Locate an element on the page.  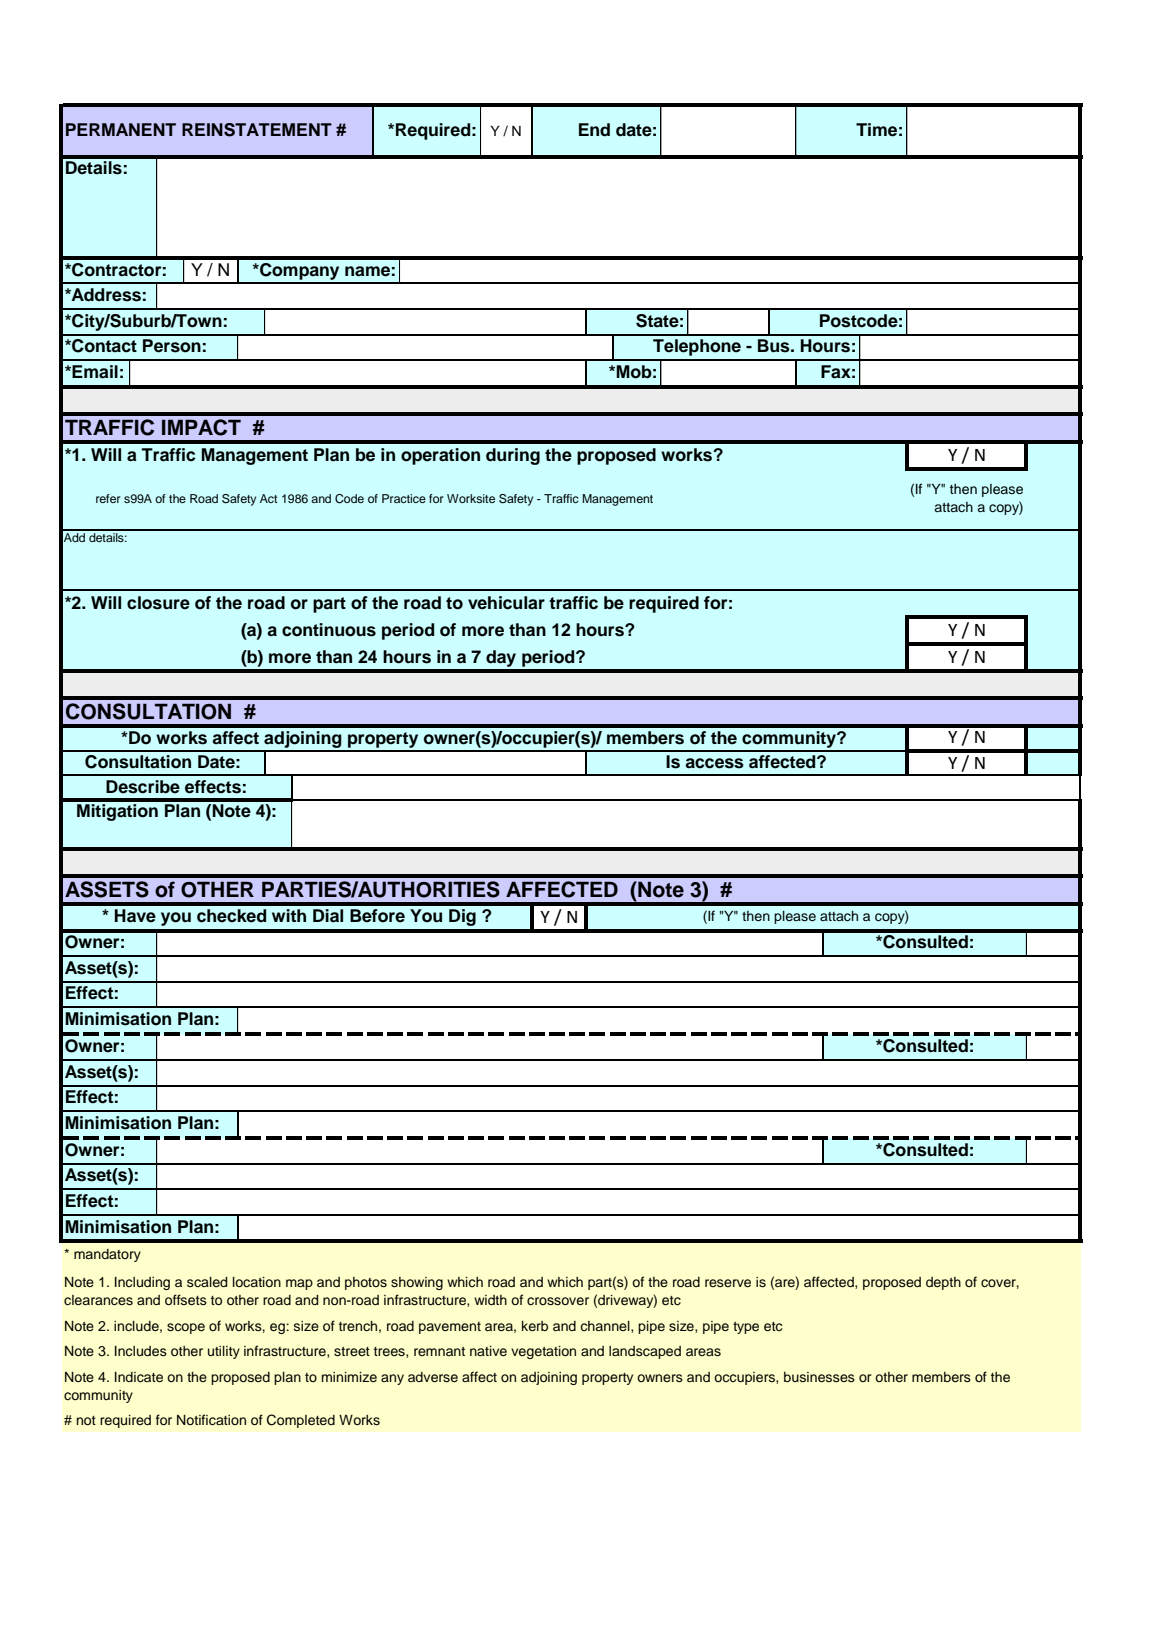
utility is located at coordinates (224, 1352).
